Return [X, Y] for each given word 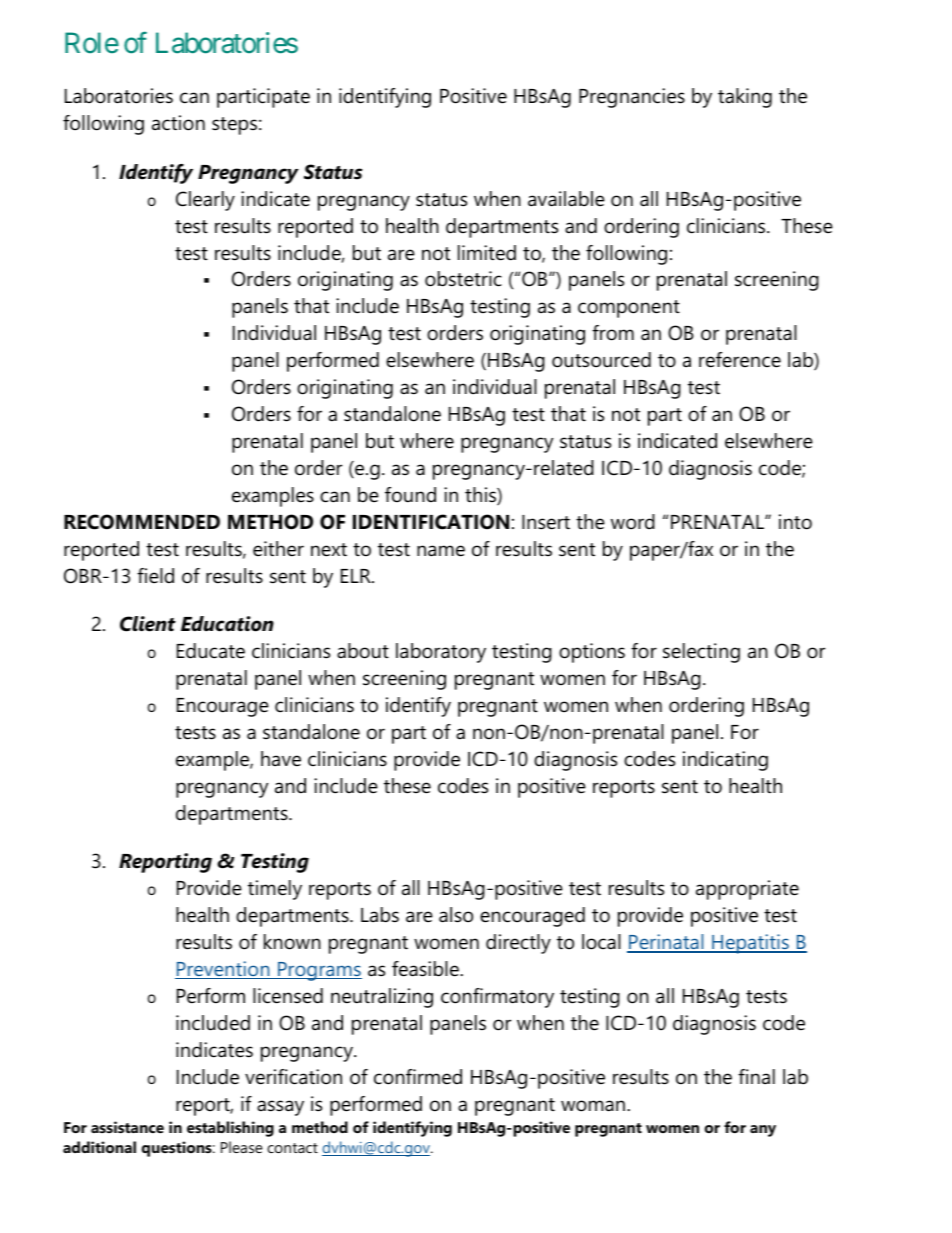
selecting [701, 653]
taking [745, 98]
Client [148, 624]
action [178, 123]
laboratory [441, 653]
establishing [230, 1129]
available [566, 199]
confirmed [418, 1077]
